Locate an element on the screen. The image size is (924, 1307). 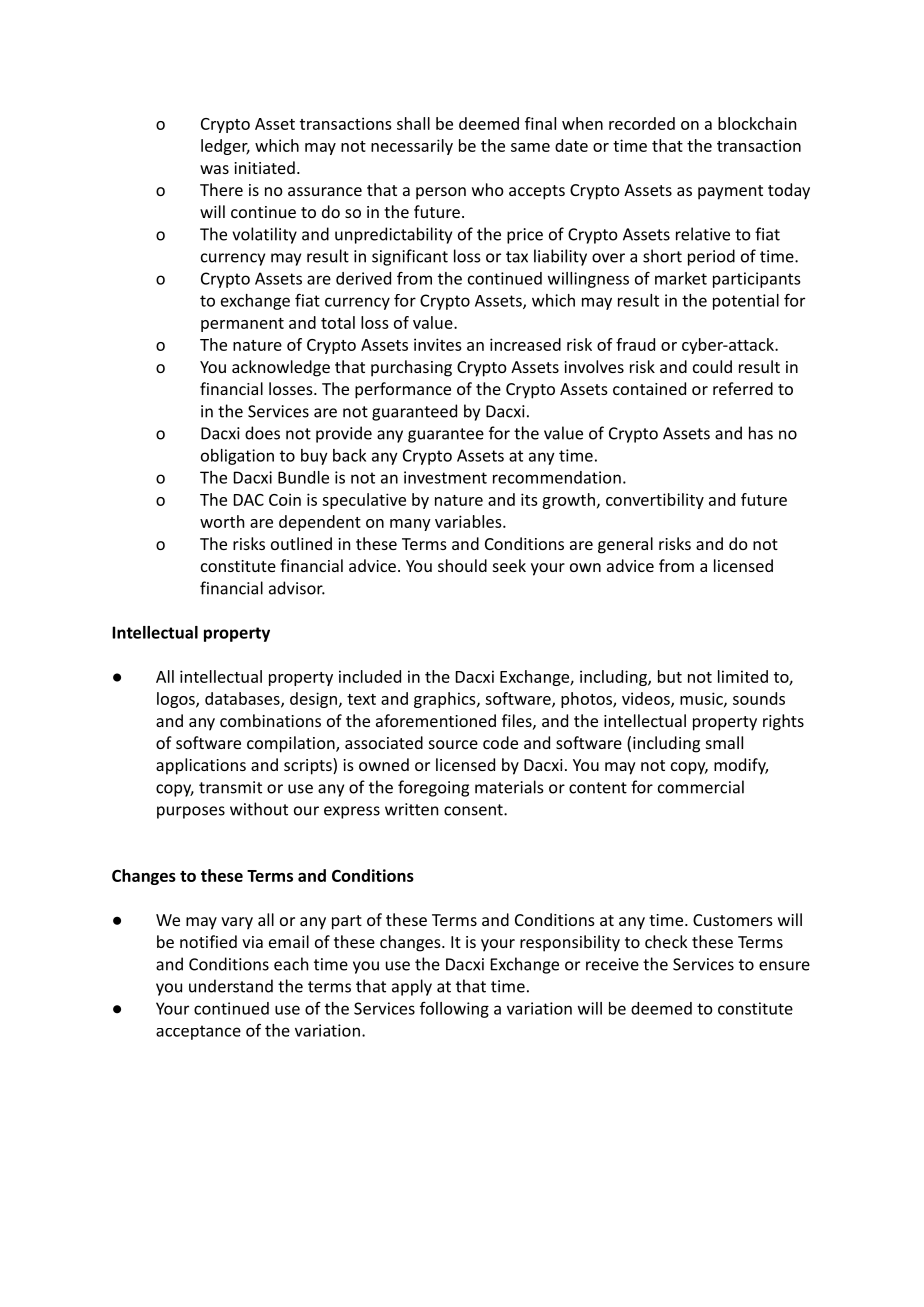
advisor is located at coordinates (297, 588).
